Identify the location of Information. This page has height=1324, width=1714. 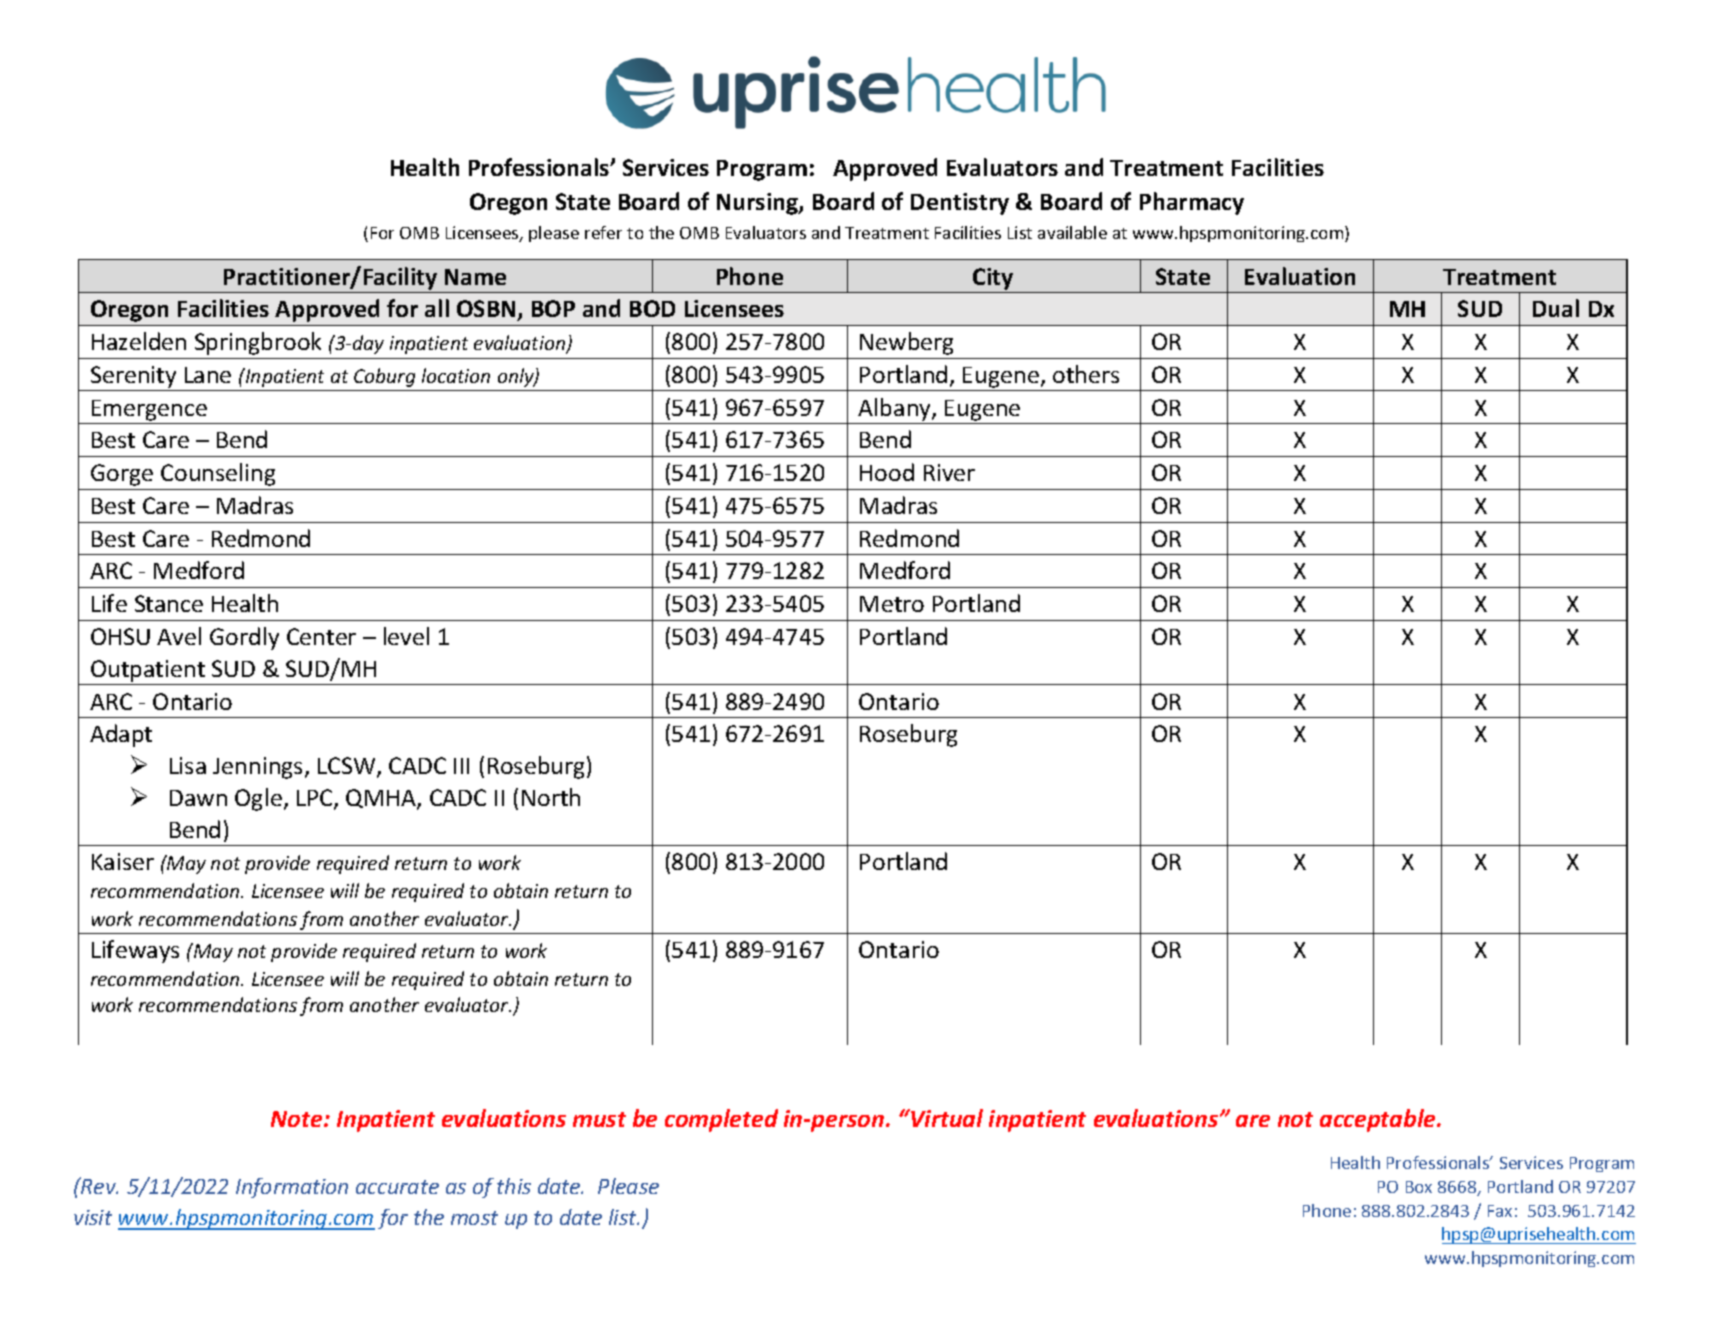
(292, 1188).
